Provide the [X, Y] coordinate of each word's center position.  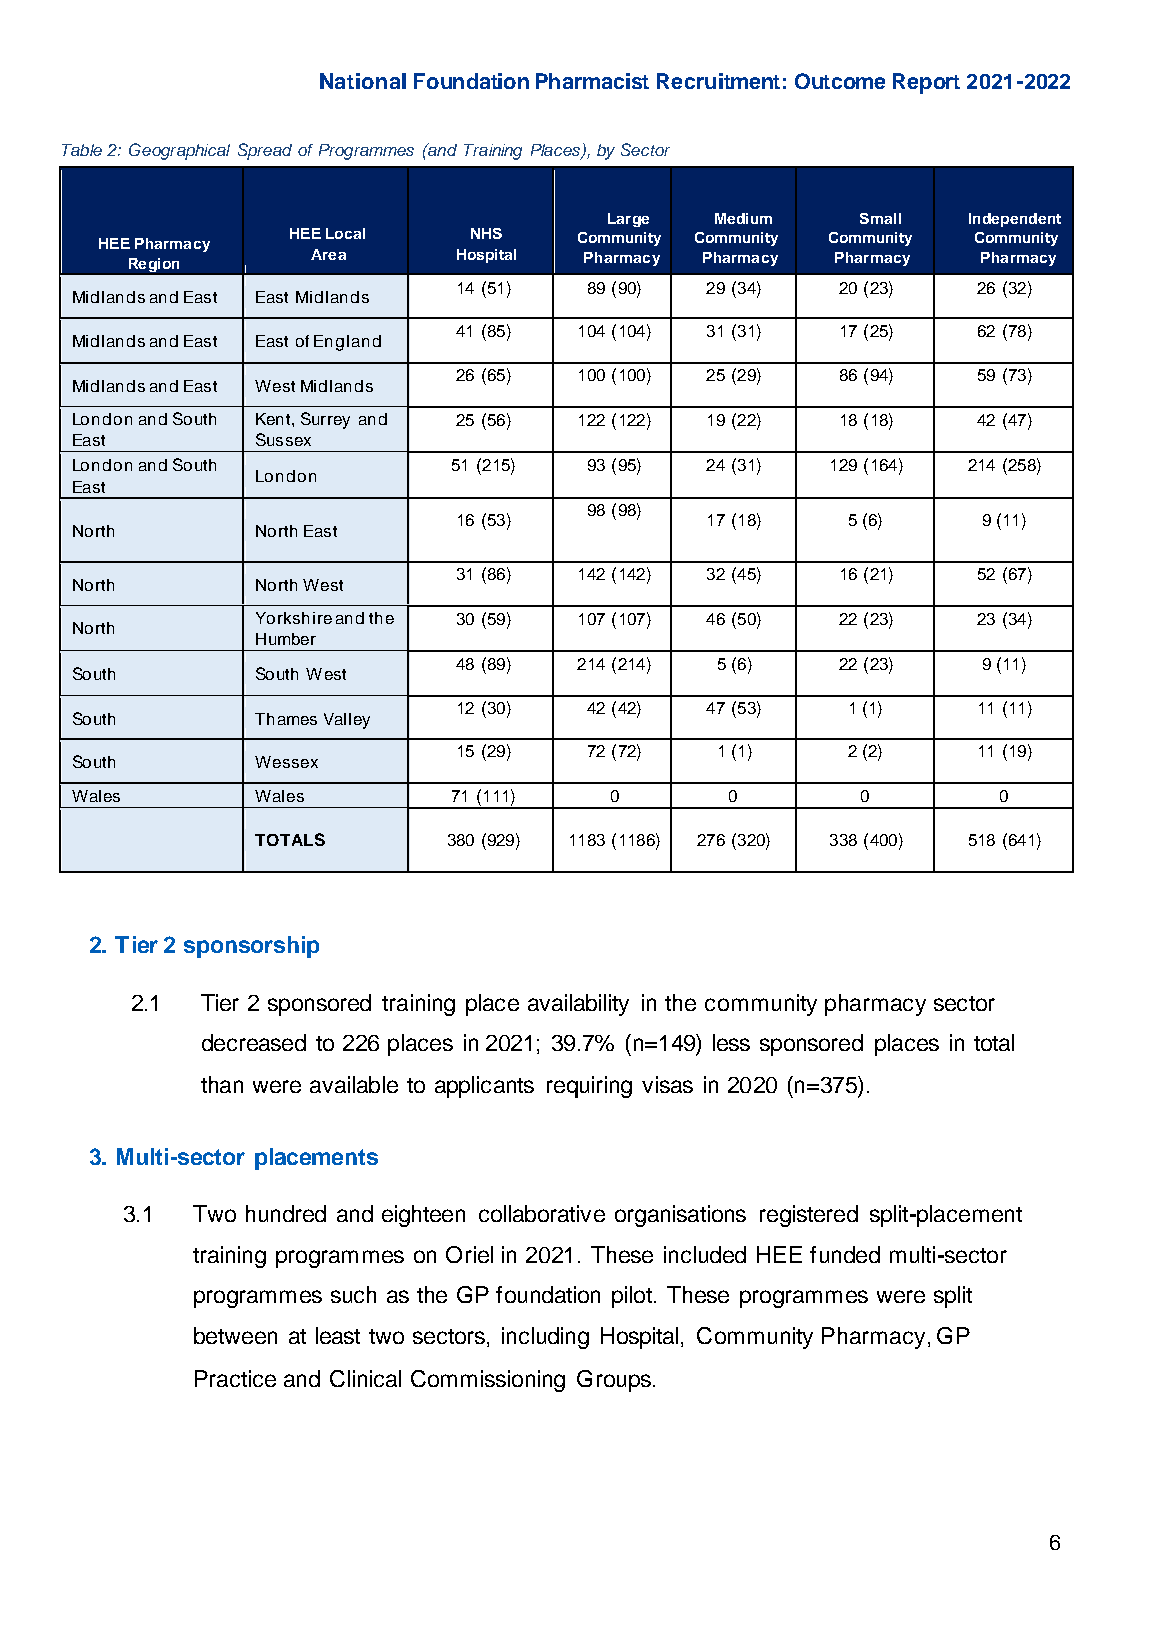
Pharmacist [592, 81]
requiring [589, 1087]
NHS [486, 233]
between [235, 1335]
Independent [1015, 220]
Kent [274, 419]
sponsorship [251, 947]
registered [809, 1216]
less [731, 1042]
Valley [347, 721]
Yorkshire [294, 618]
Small [880, 218]
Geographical [179, 151]
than [222, 1084]
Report [926, 83]
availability [578, 1005]
